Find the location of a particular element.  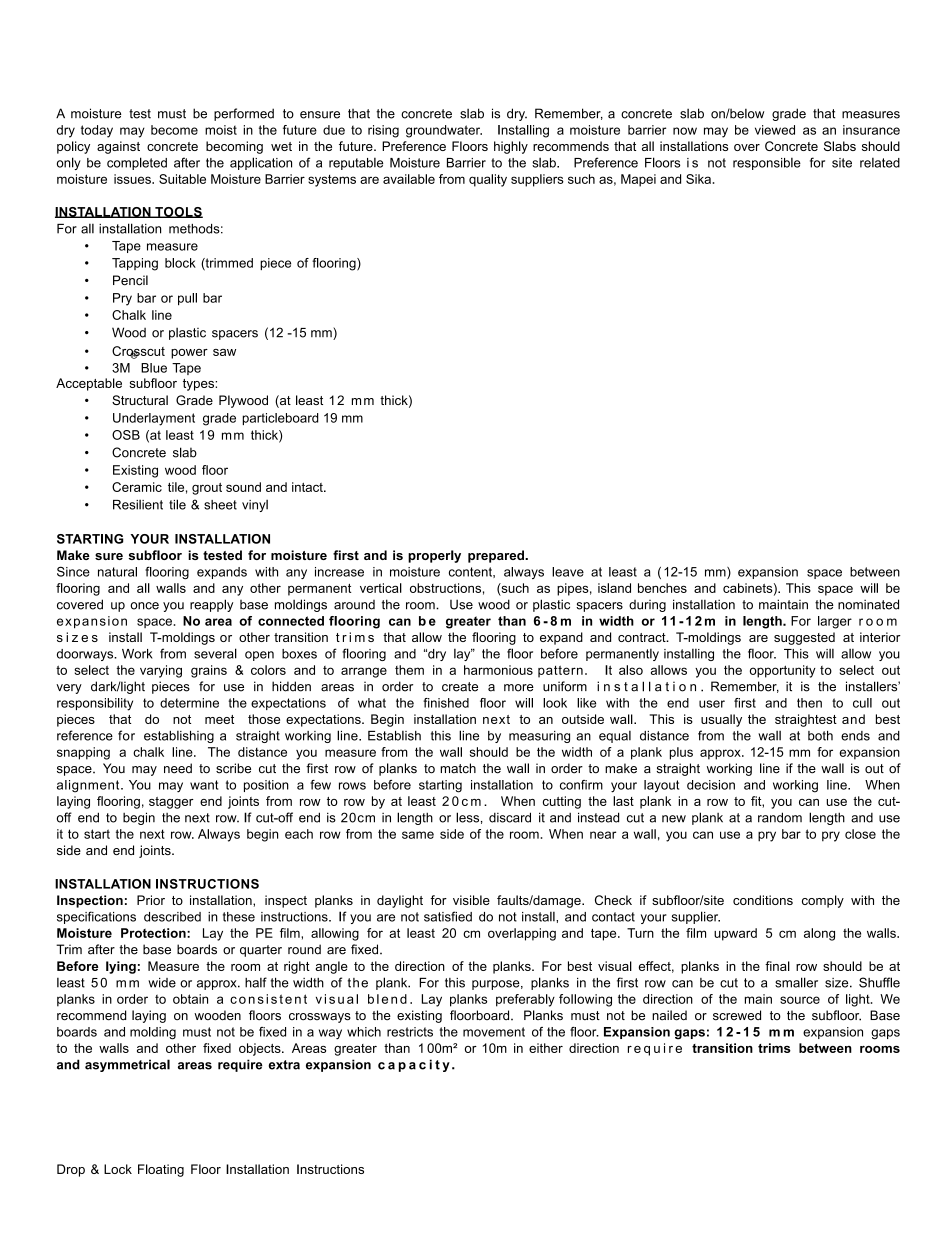

harmonious is located at coordinates (498, 670).
